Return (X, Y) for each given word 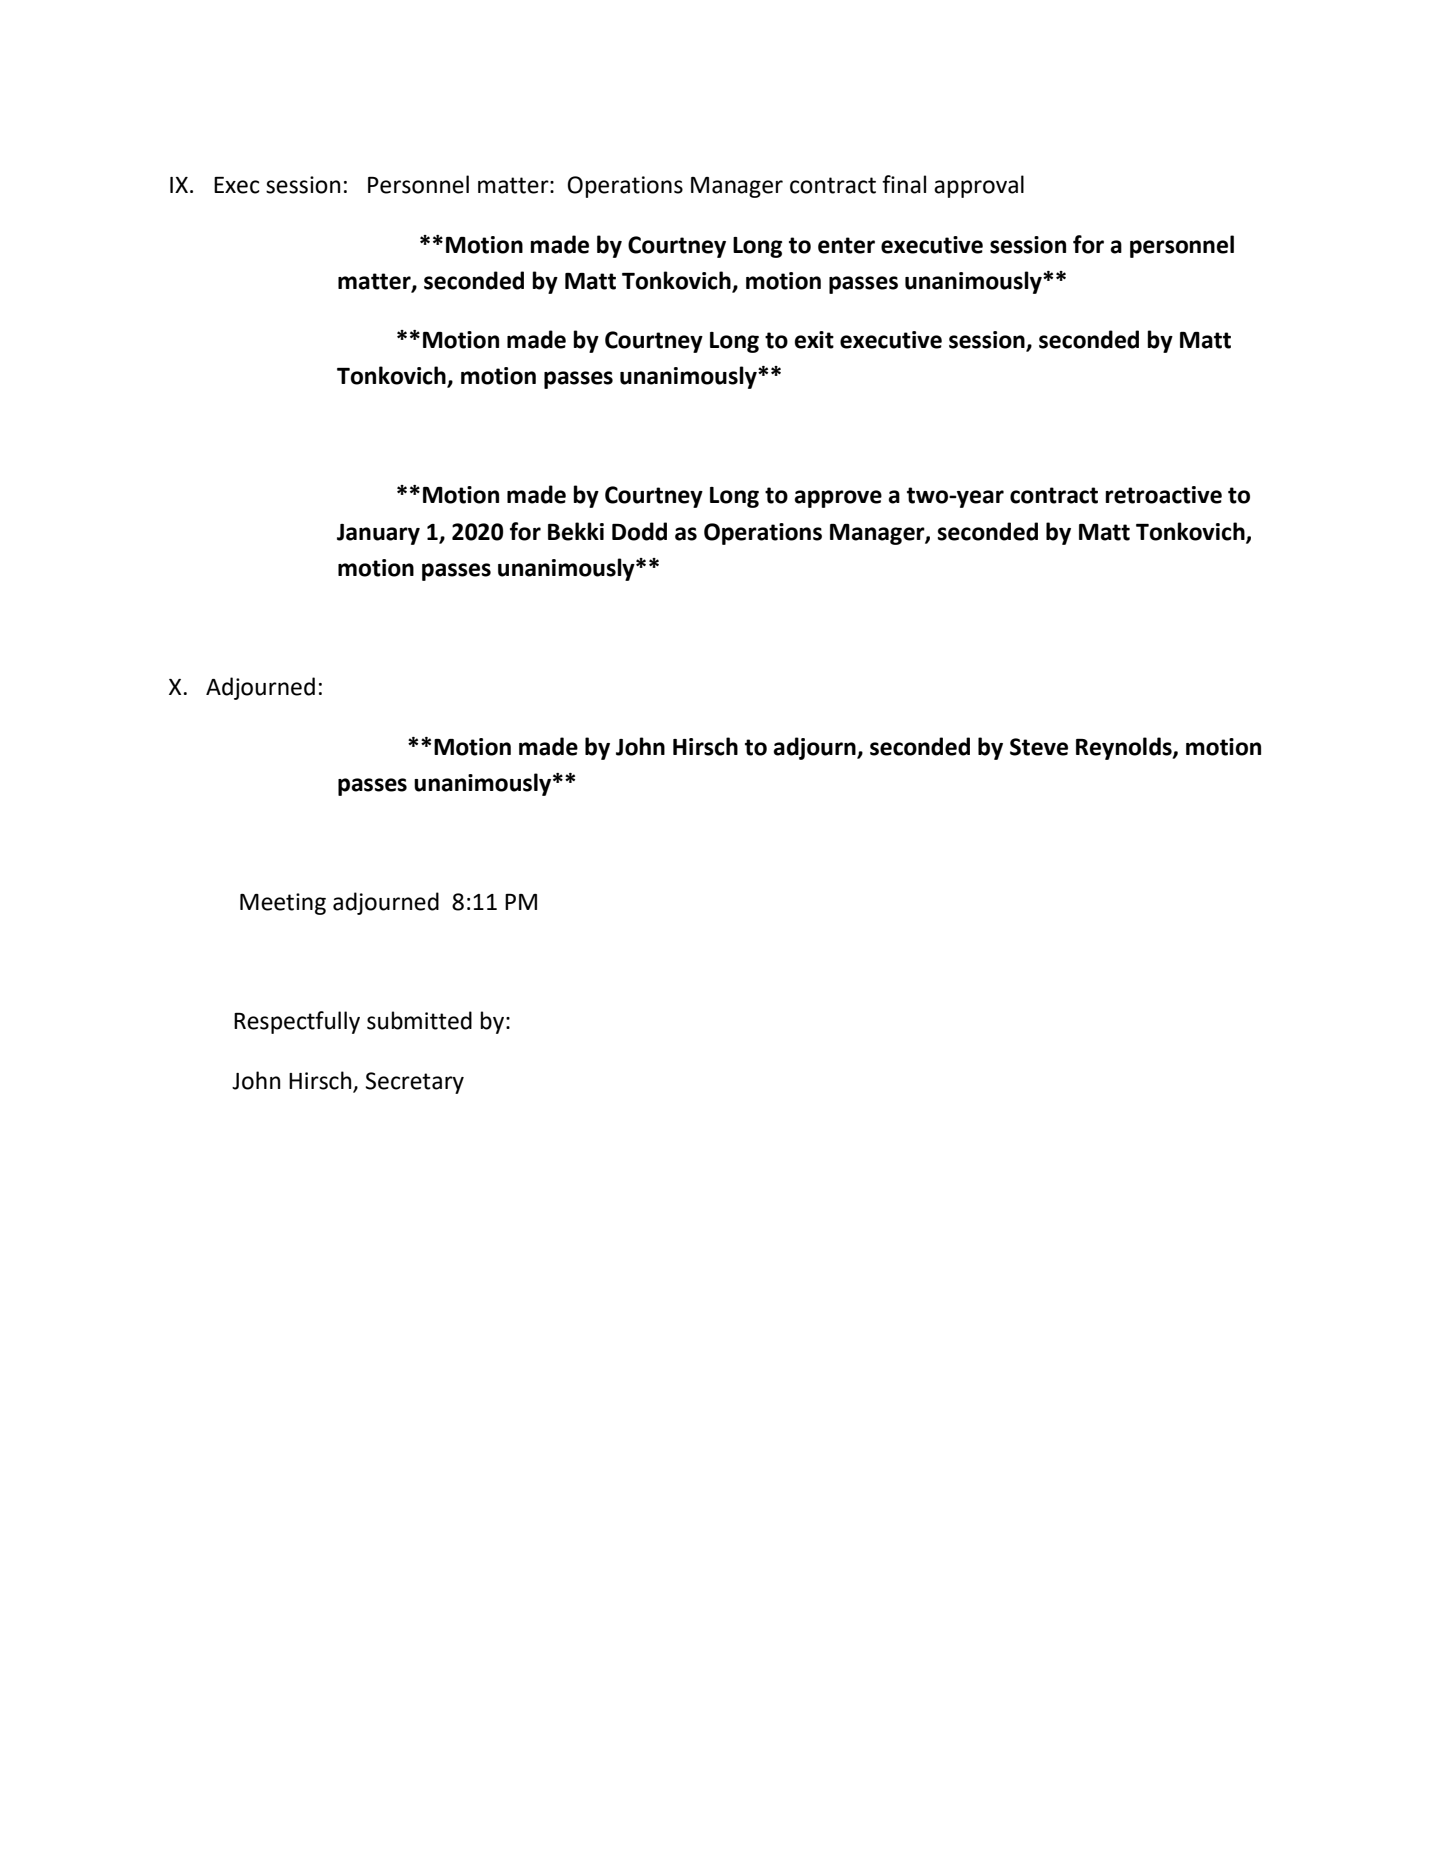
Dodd (639, 531)
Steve (1039, 747)
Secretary (415, 1083)
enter (846, 245)
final (904, 184)
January (378, 534)
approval (979, 186)
